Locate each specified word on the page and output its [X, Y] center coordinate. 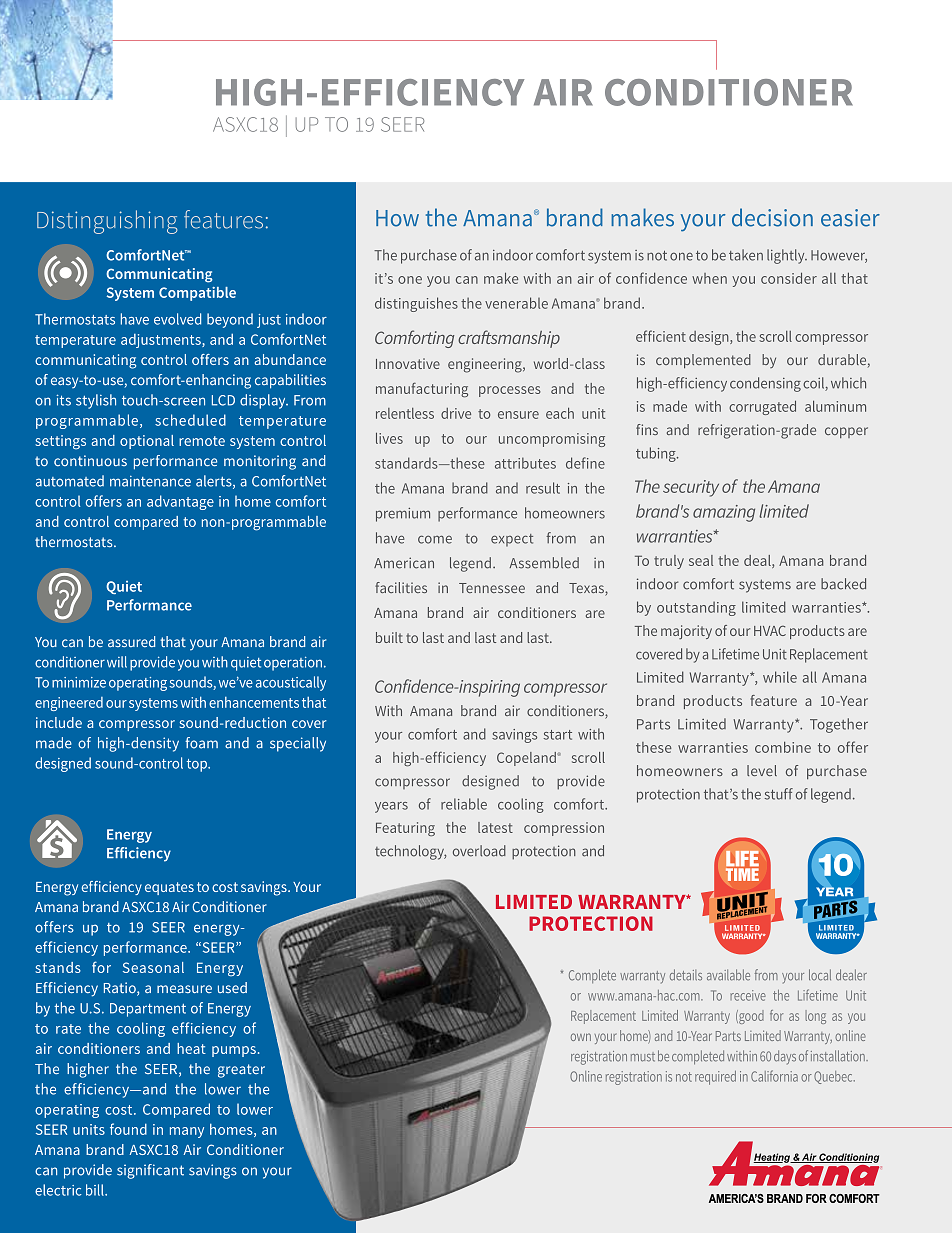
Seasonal [153, 967]
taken [746, 255]
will [117, 662]
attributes [525, 463]
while [780, 677]
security [691, 488]
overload [479, 851]
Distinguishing [107, 222]
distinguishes [416, 304]
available [728, 975]
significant [150, 1171]
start [558, 735]
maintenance [150, 481]
